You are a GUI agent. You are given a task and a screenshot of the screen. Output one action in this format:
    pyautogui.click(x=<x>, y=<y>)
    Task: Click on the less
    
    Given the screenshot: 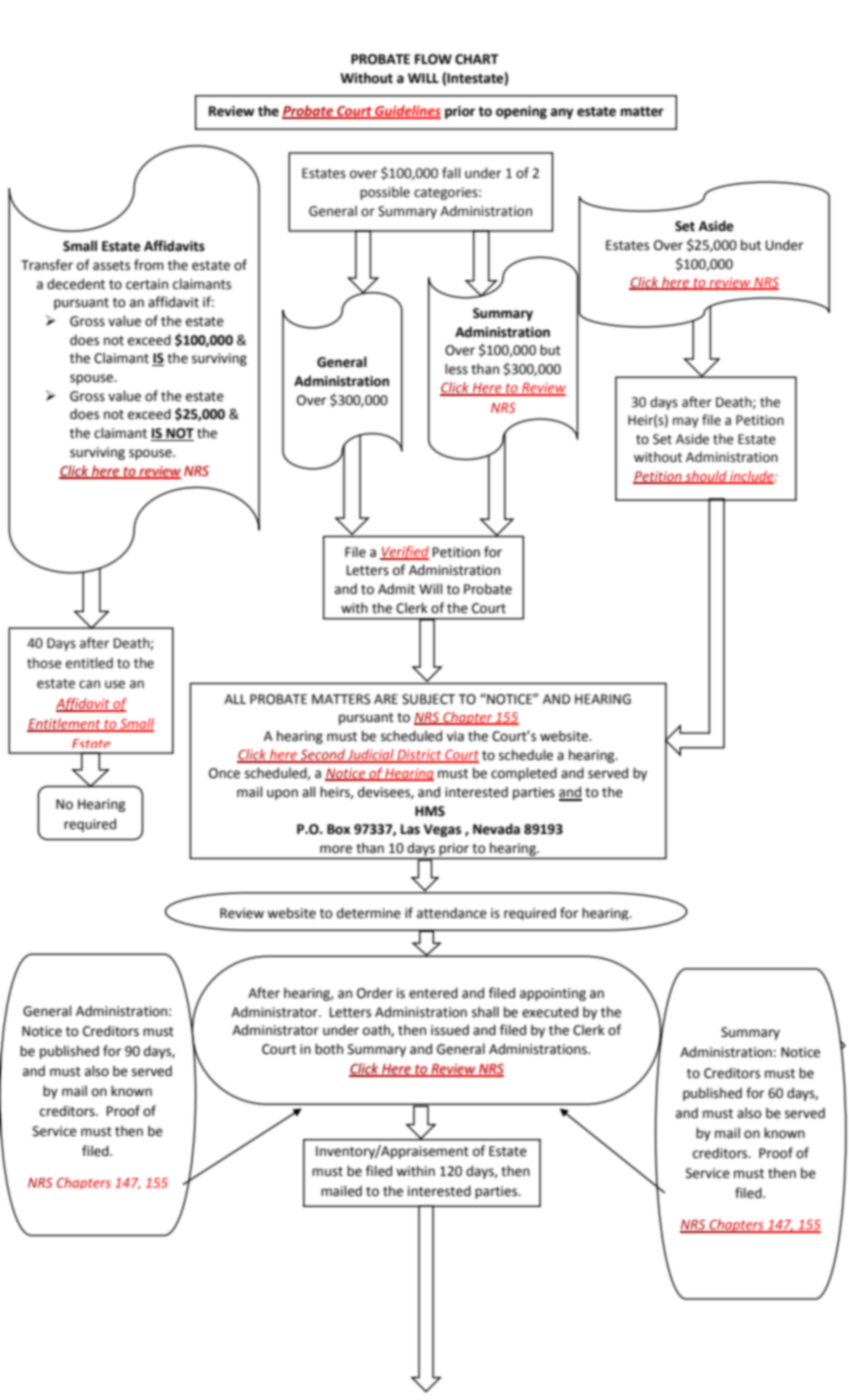 What is the action you would take?
    pyautogui.click(x=456, y=369)
